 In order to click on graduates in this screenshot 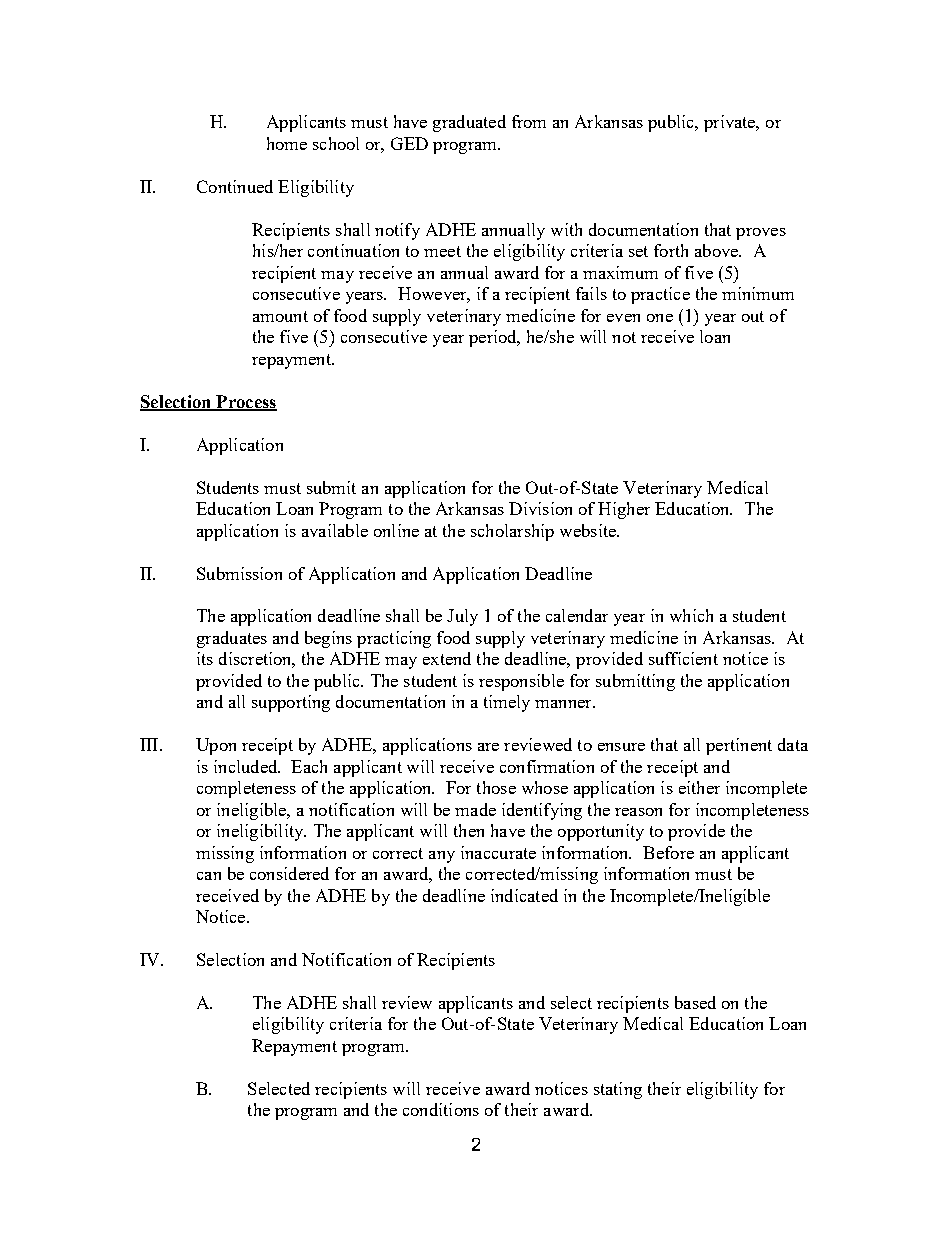, I will do `click(232, 639)`.
